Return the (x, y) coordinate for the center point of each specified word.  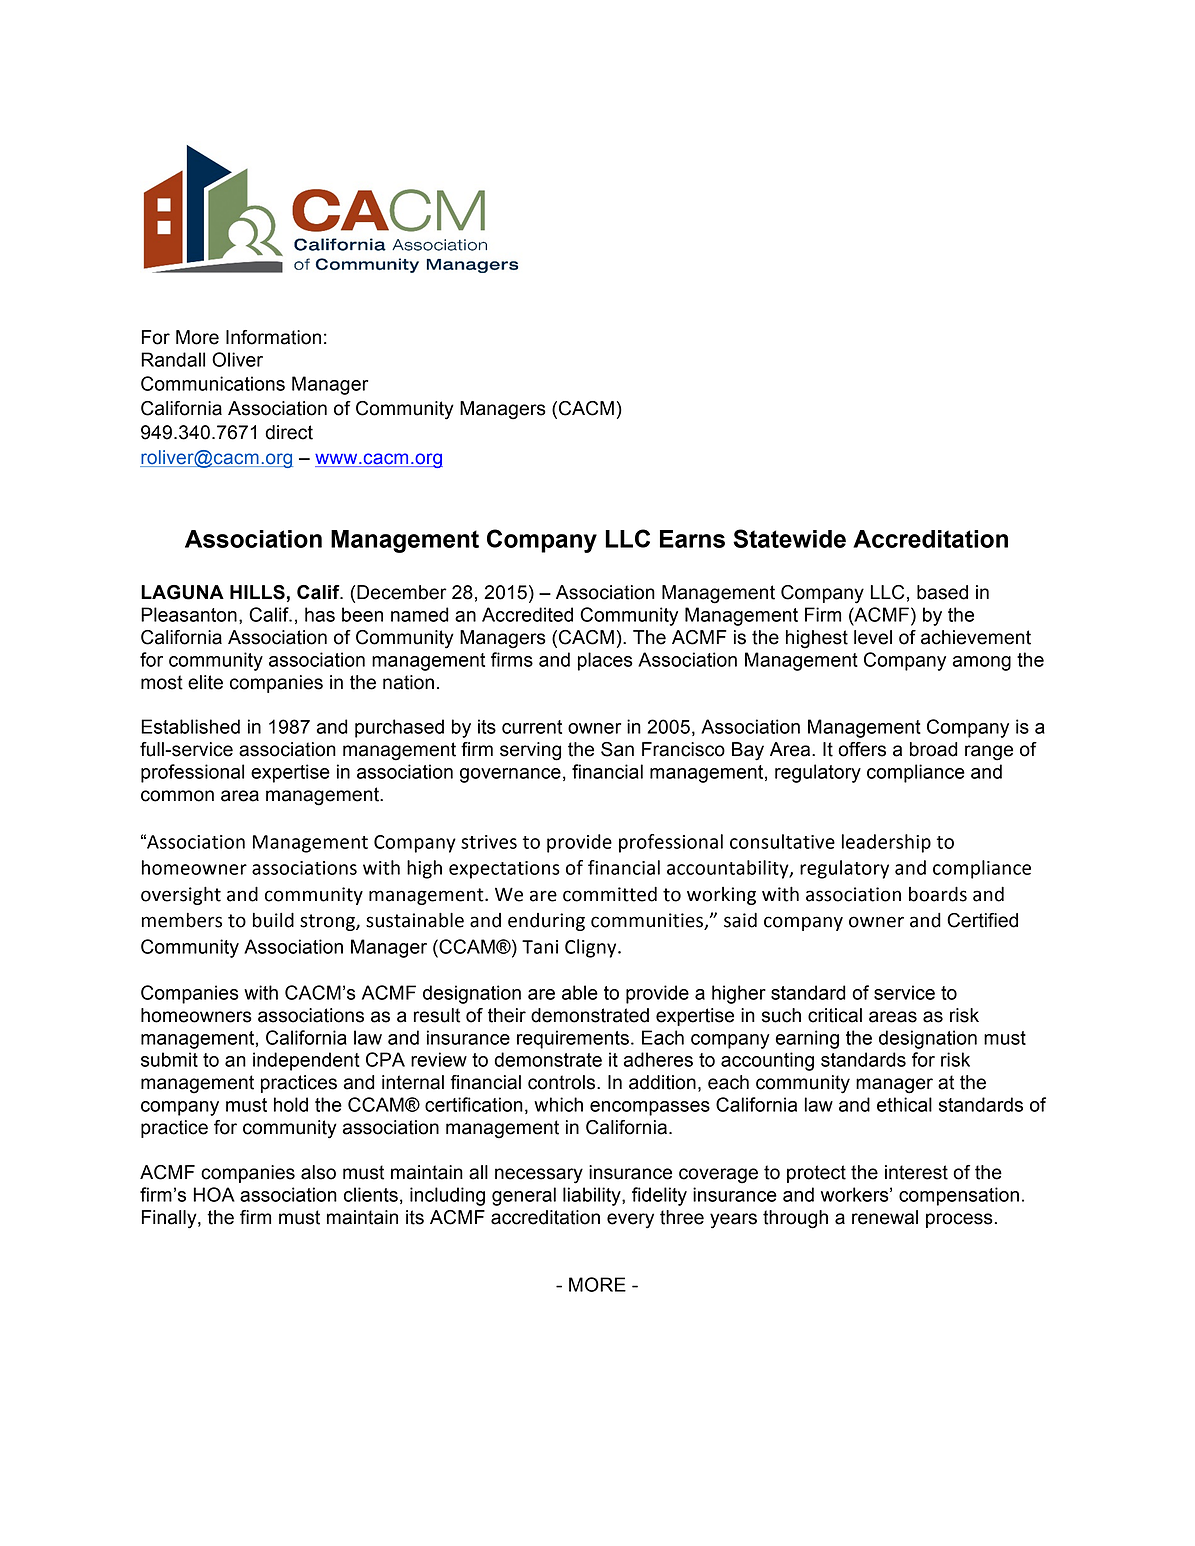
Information (273, 337)
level (873, 637)
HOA (214, 1194)
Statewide (789, 538)
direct (289, 432)
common (177, 796)
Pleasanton (189, 614)
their (507, 1015)
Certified (982, 920)
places (605, 661)
